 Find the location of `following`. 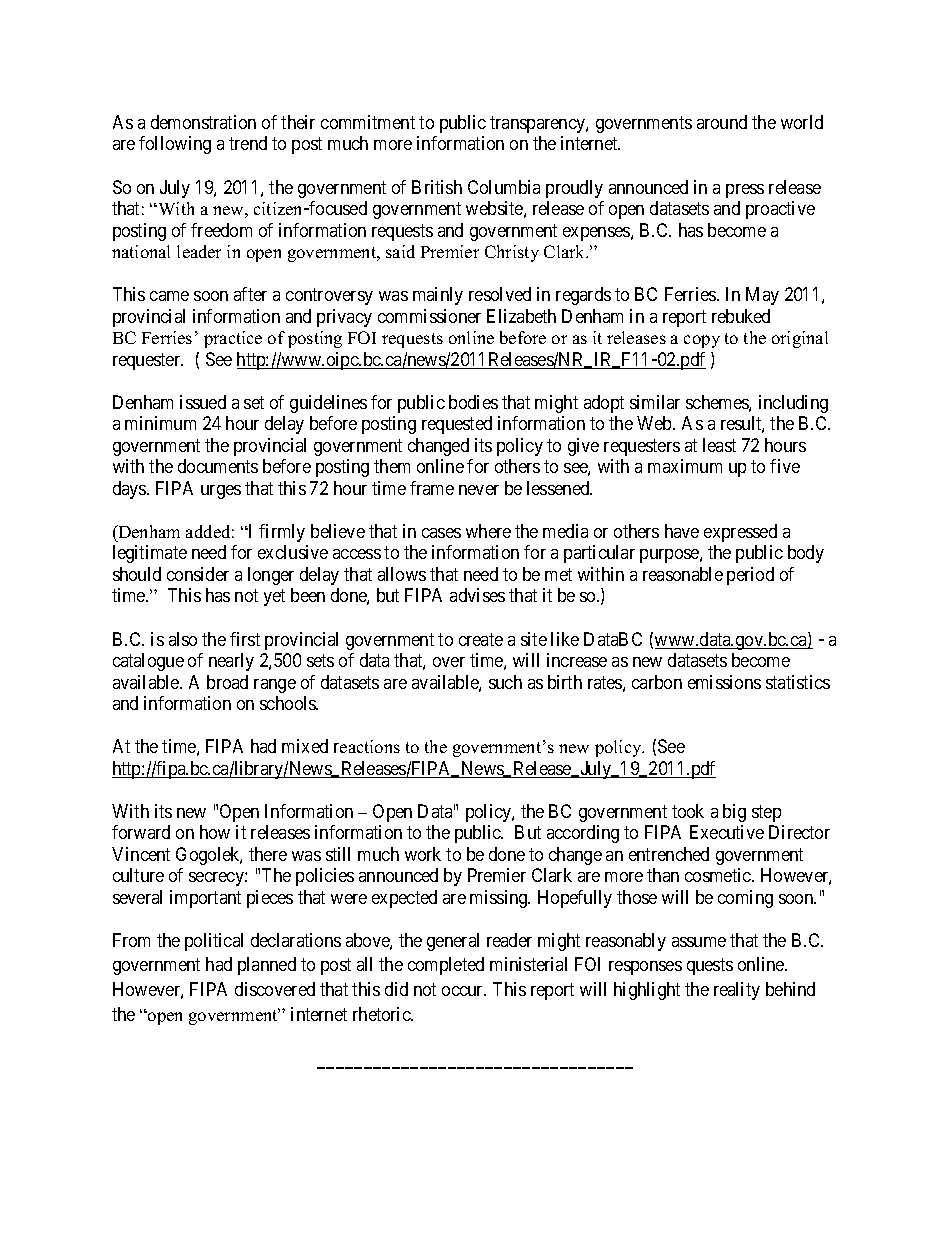

following is located at coordinates (175, 145).
